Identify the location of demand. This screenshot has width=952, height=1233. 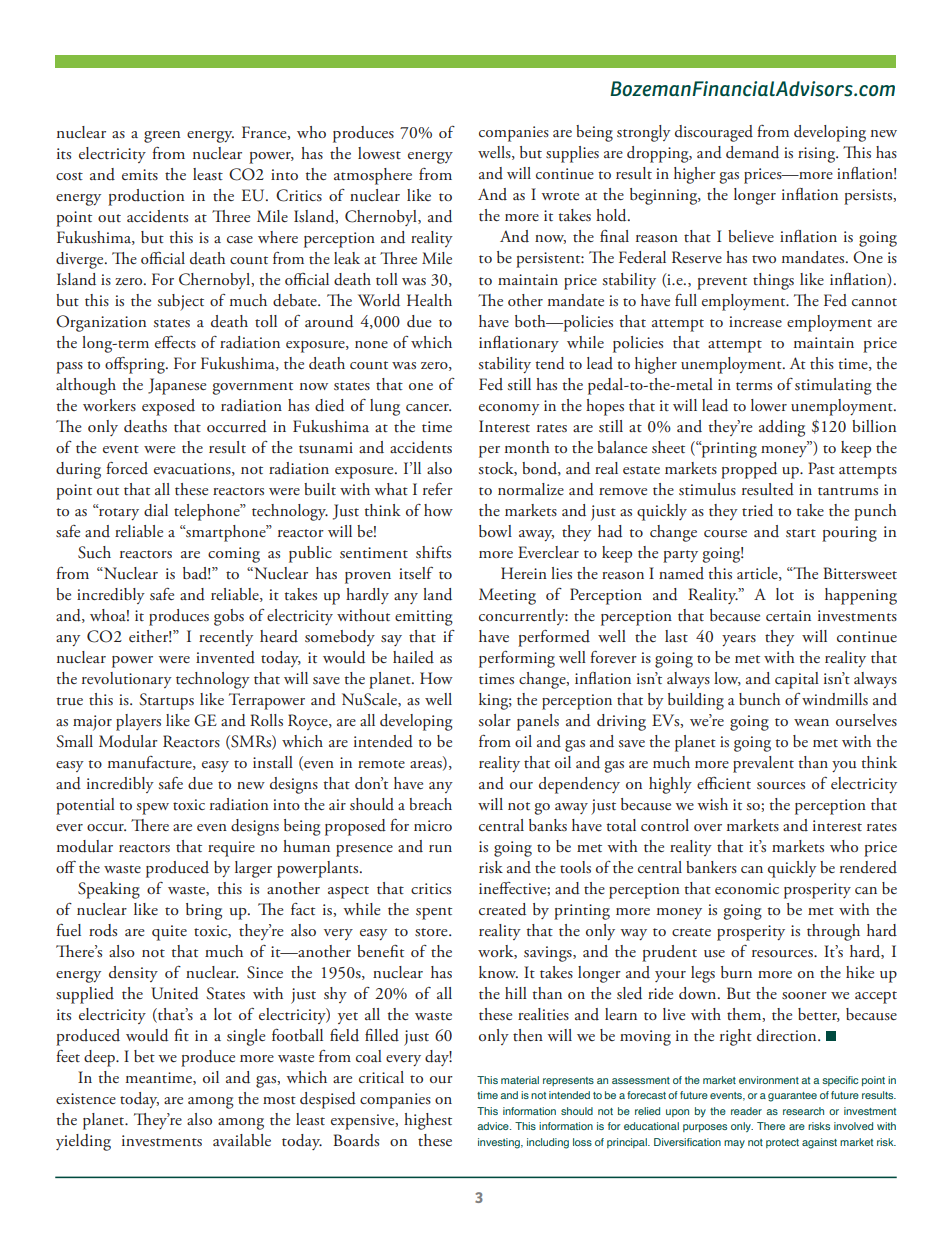
(752, 152).
